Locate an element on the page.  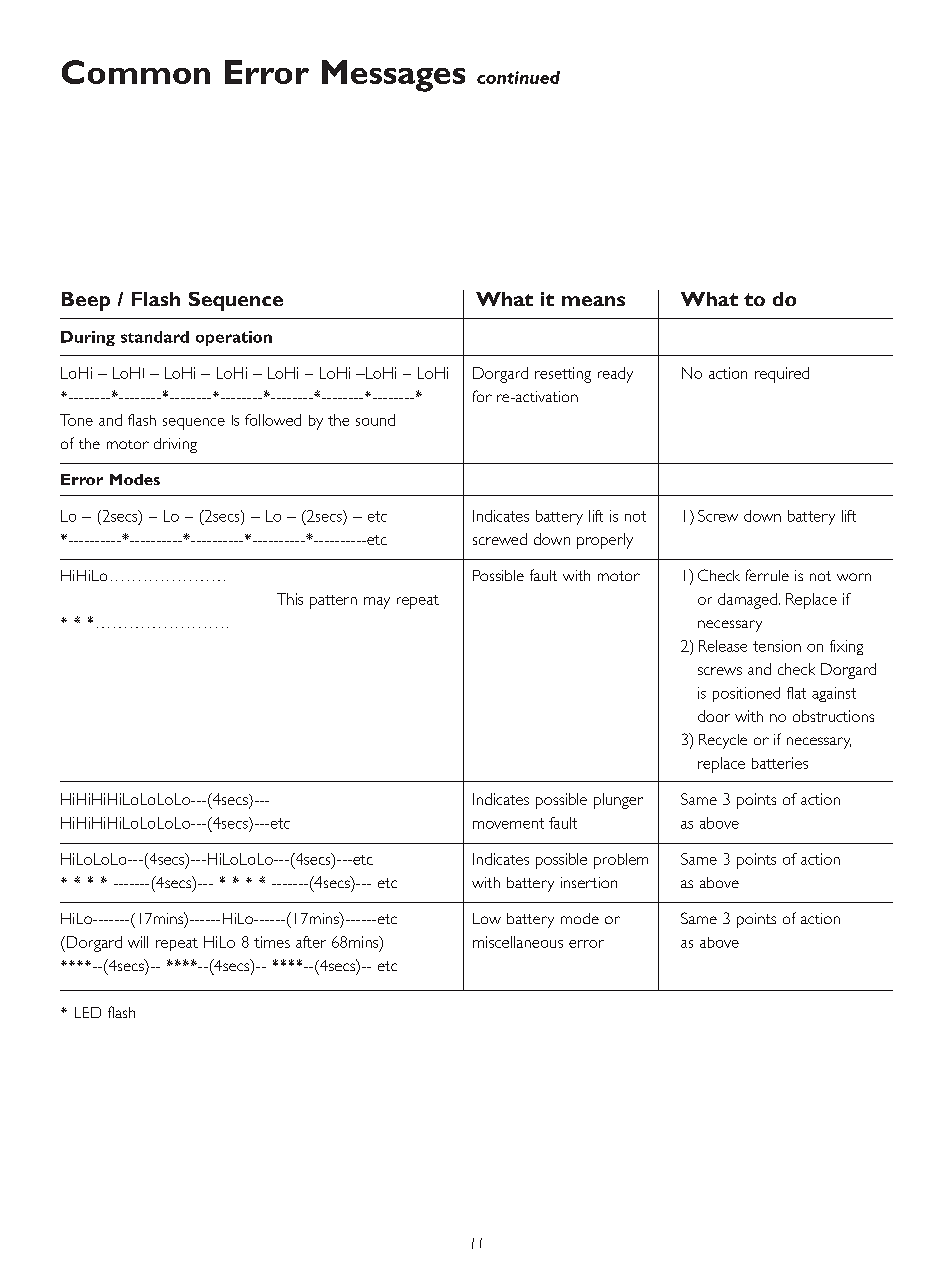
means is located at coordinates (593, 301).
